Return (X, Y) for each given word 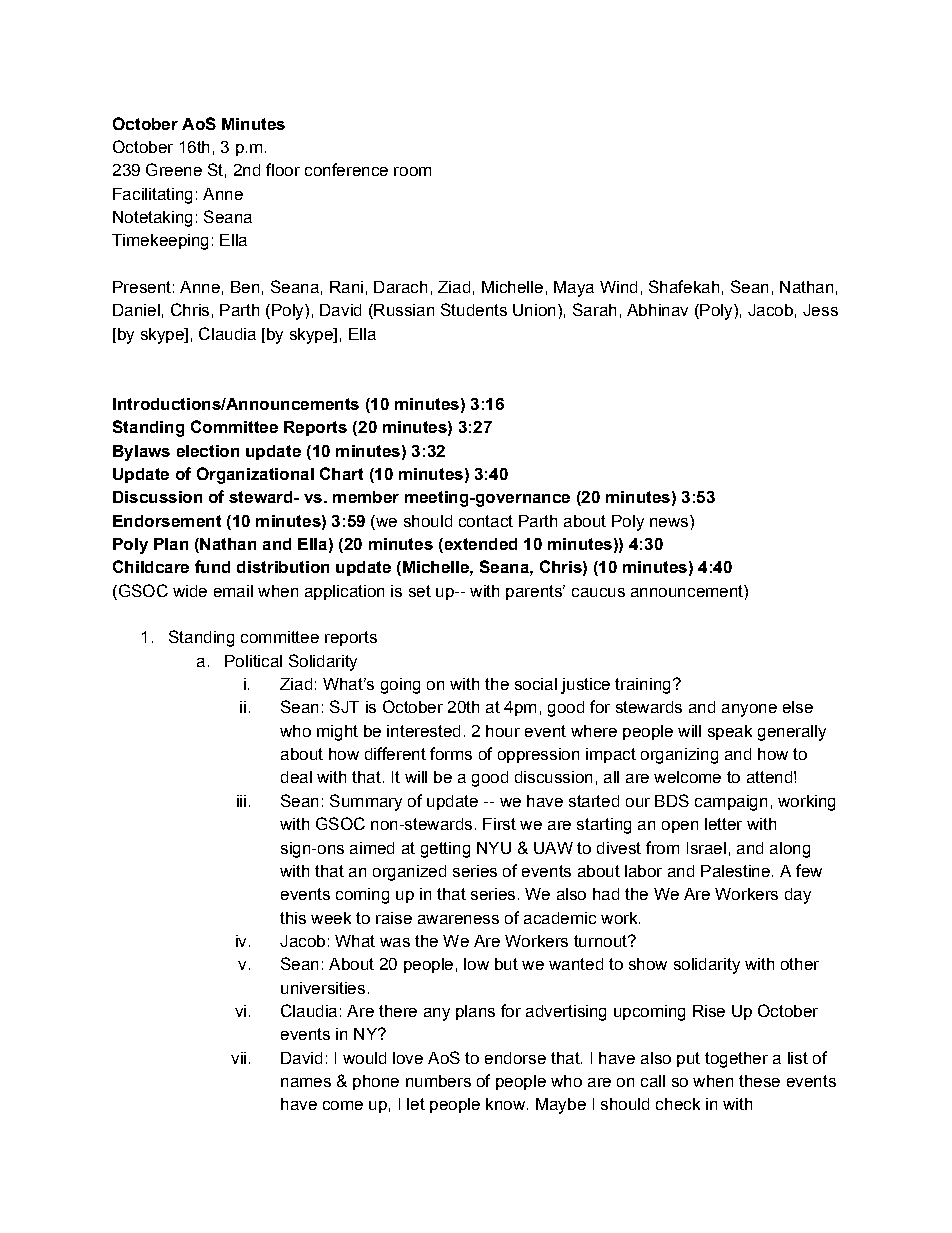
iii (241, 801)
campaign (731, 803)
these (759, 1081)
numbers (438, 1081)
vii (238, 1058)
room (412, 171)
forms (451, 753)
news (670, 521)
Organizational (255, 475)
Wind (618, 287)
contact (486, 521)
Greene (174, 169)
